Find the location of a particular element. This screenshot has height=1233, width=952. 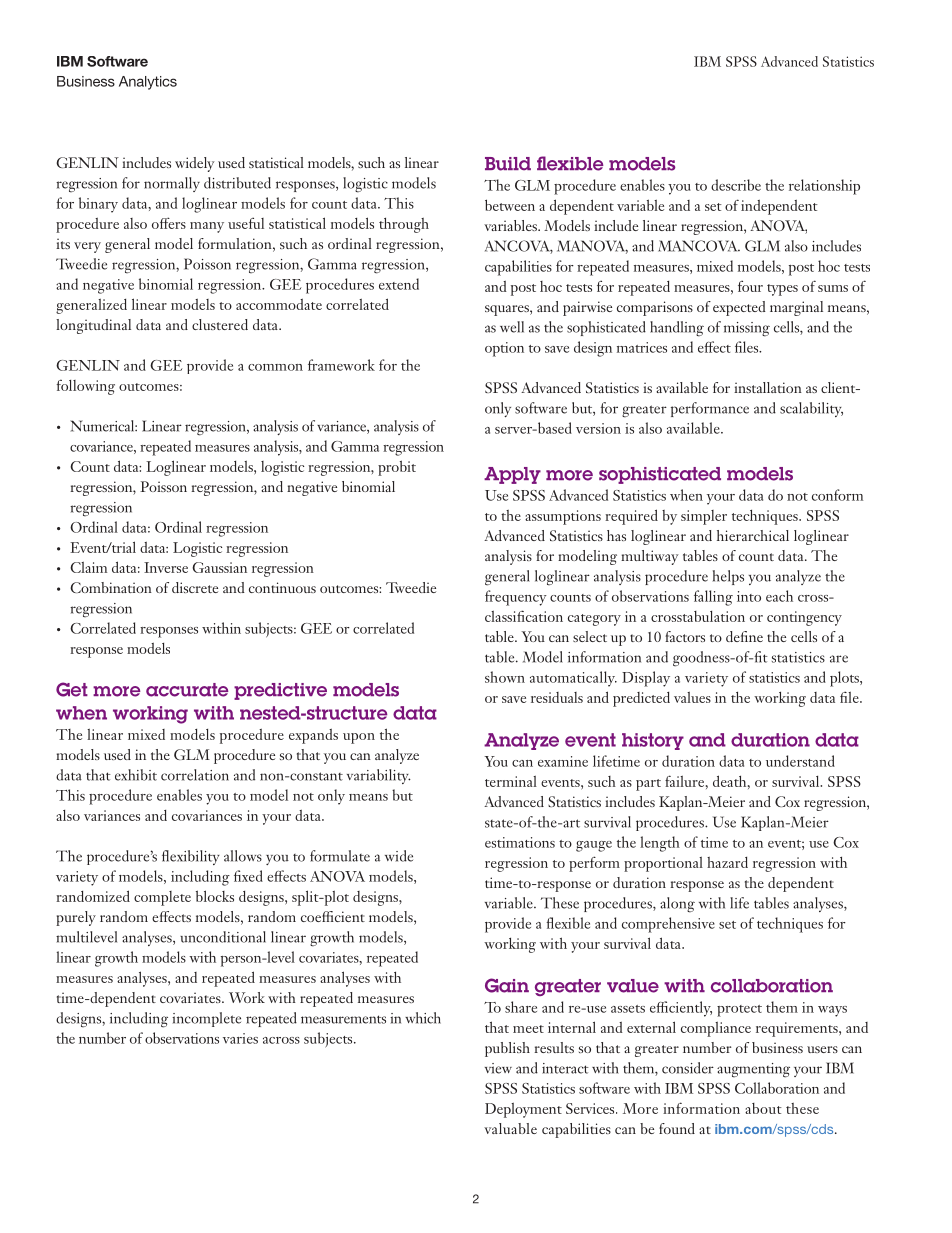

blocks is located at coordinates (215, 896).
